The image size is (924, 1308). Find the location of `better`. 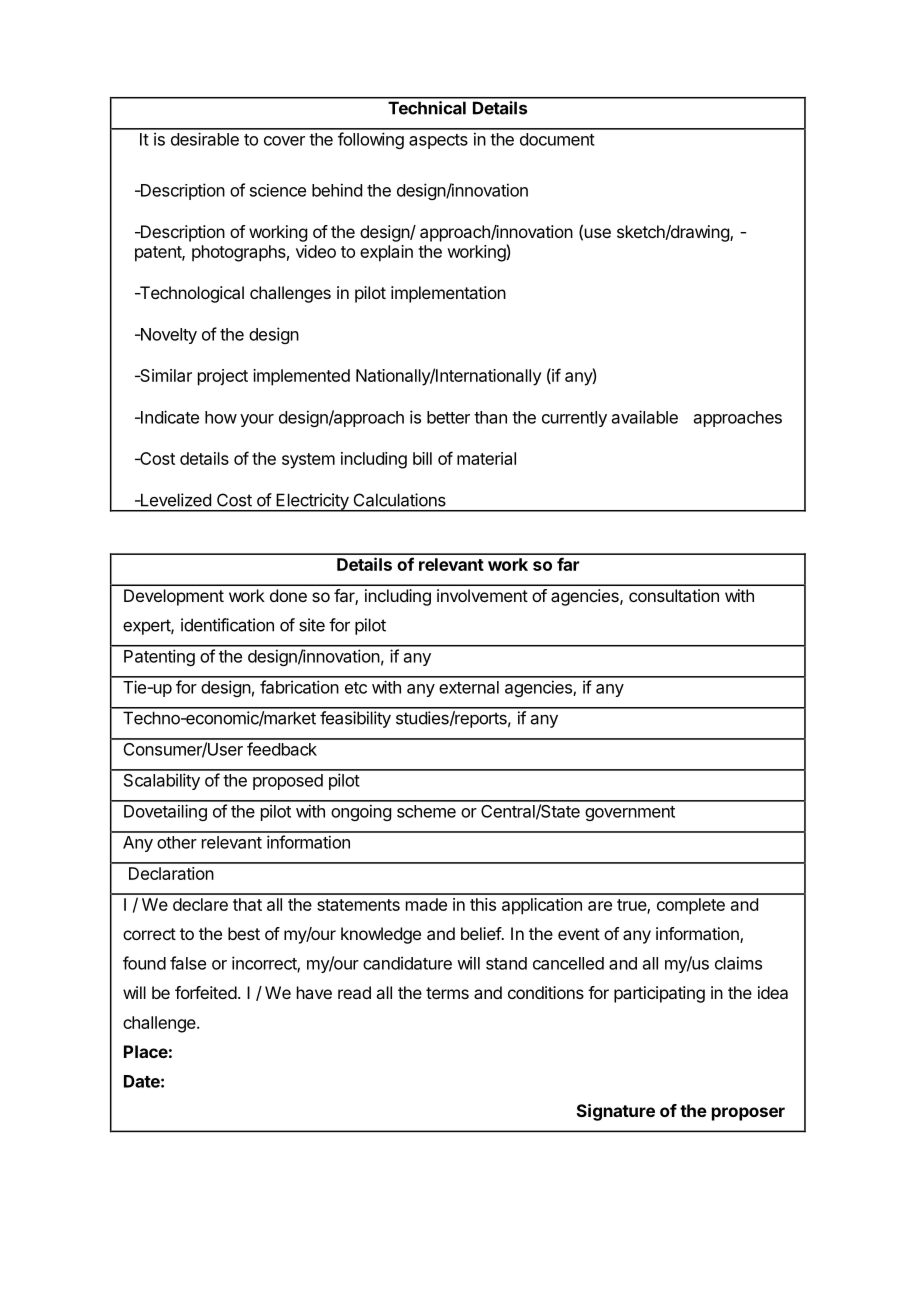

better is located at coordinates (448, 417).
